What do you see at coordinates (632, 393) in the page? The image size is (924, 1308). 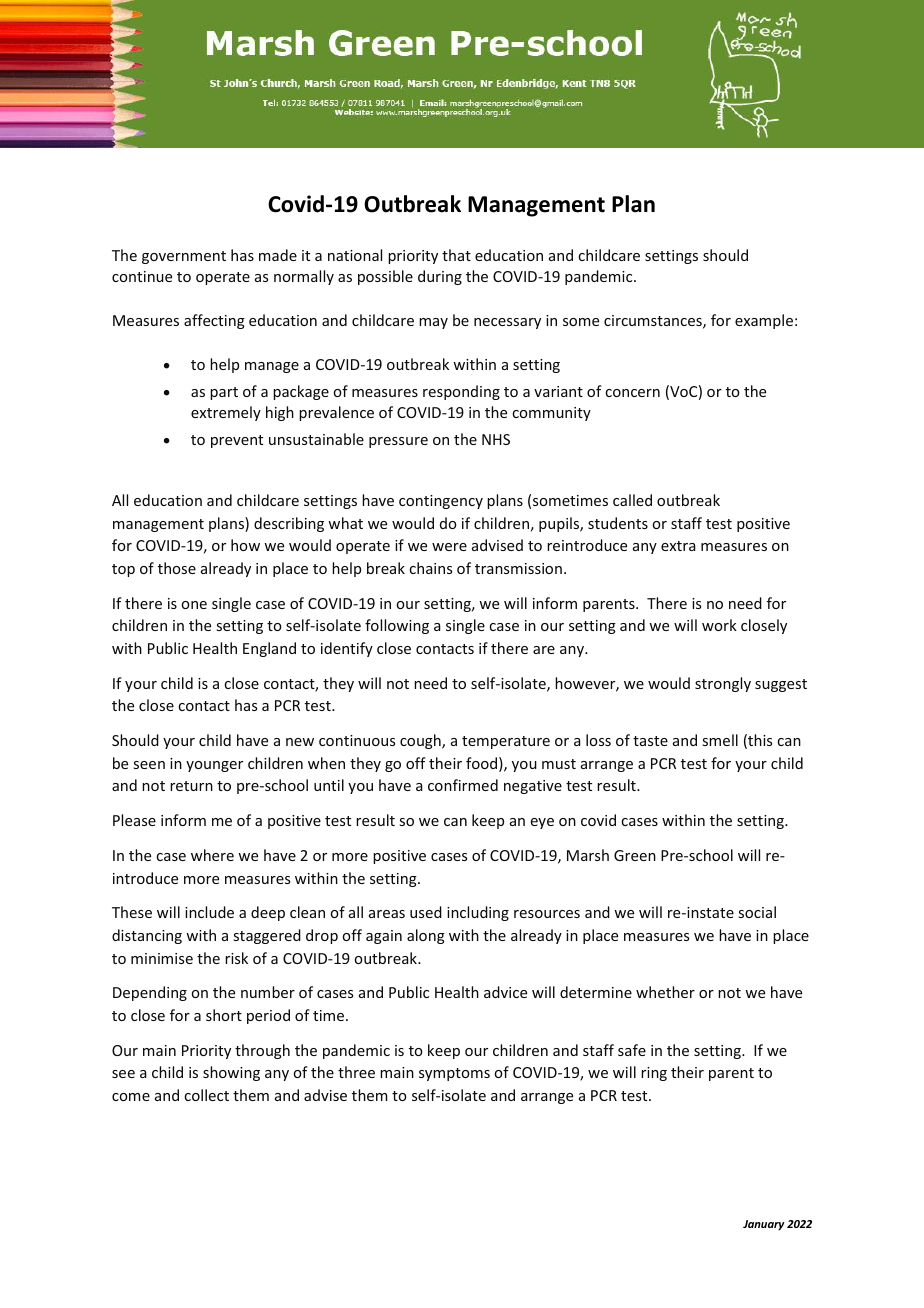 I see `concern` at bounding box center [632, 393].
